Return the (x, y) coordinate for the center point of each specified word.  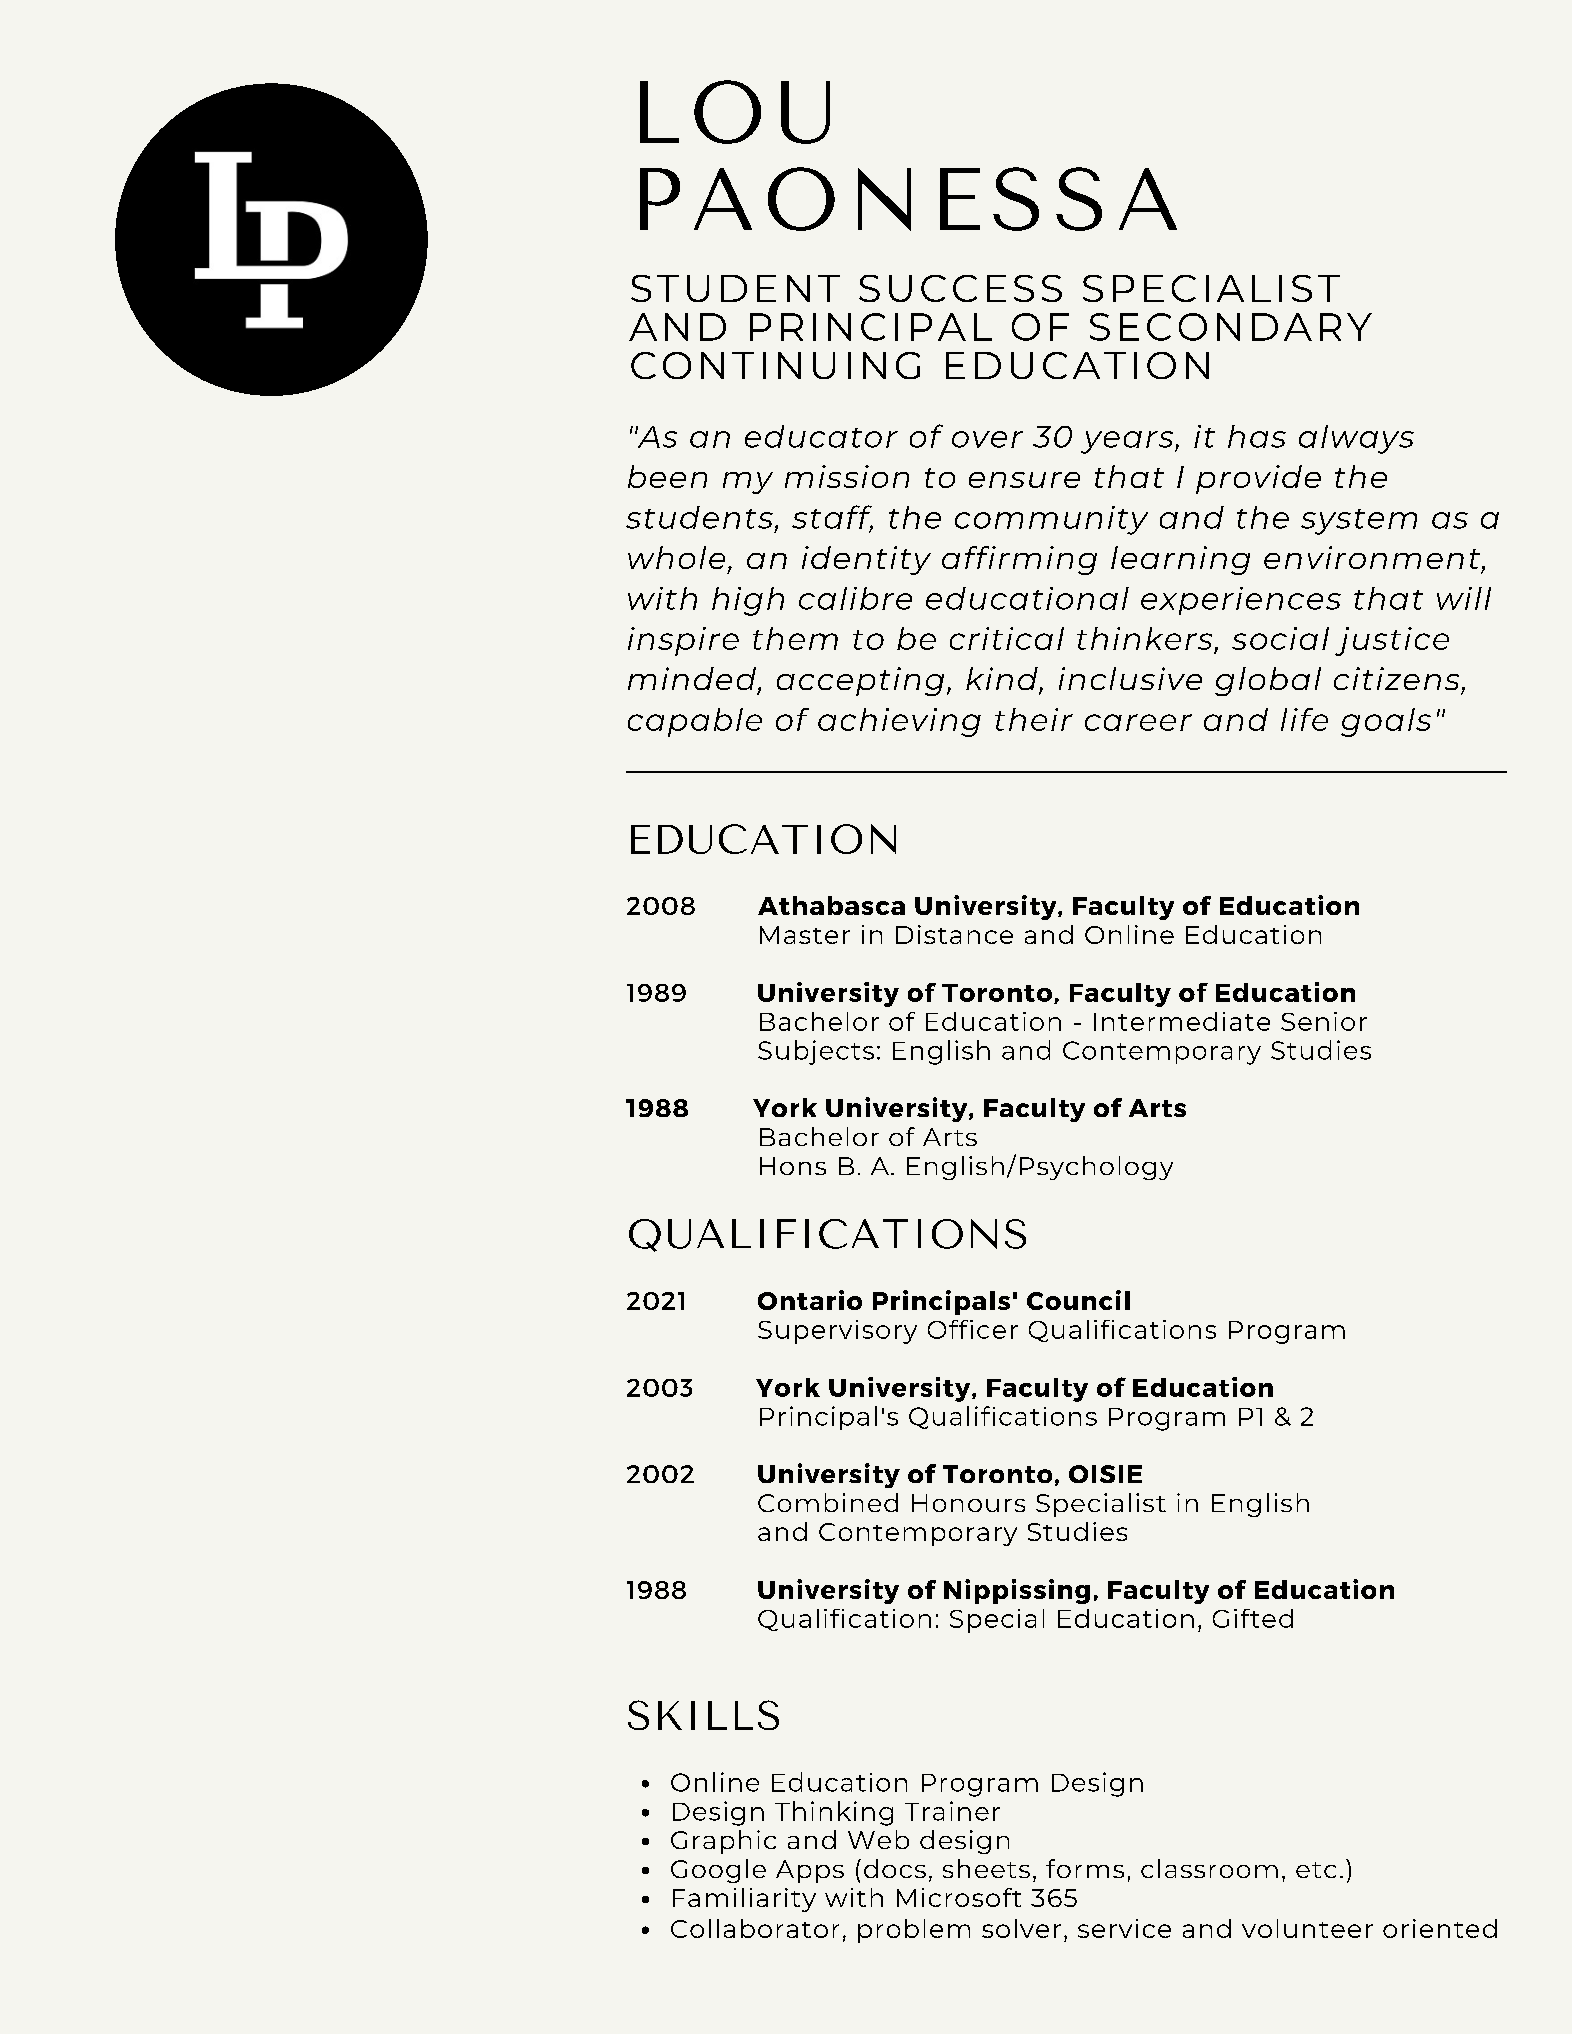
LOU (735, 112)
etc (1316, 1870)
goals (1386, 722)
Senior (1324, 1021)
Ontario (810, 1300)
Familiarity (744, 1900)
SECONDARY (1231, 327)
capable (695, 722)
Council (1078, 1300)
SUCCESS (960, 288)
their (1034, 719)
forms (1085, 1868)
